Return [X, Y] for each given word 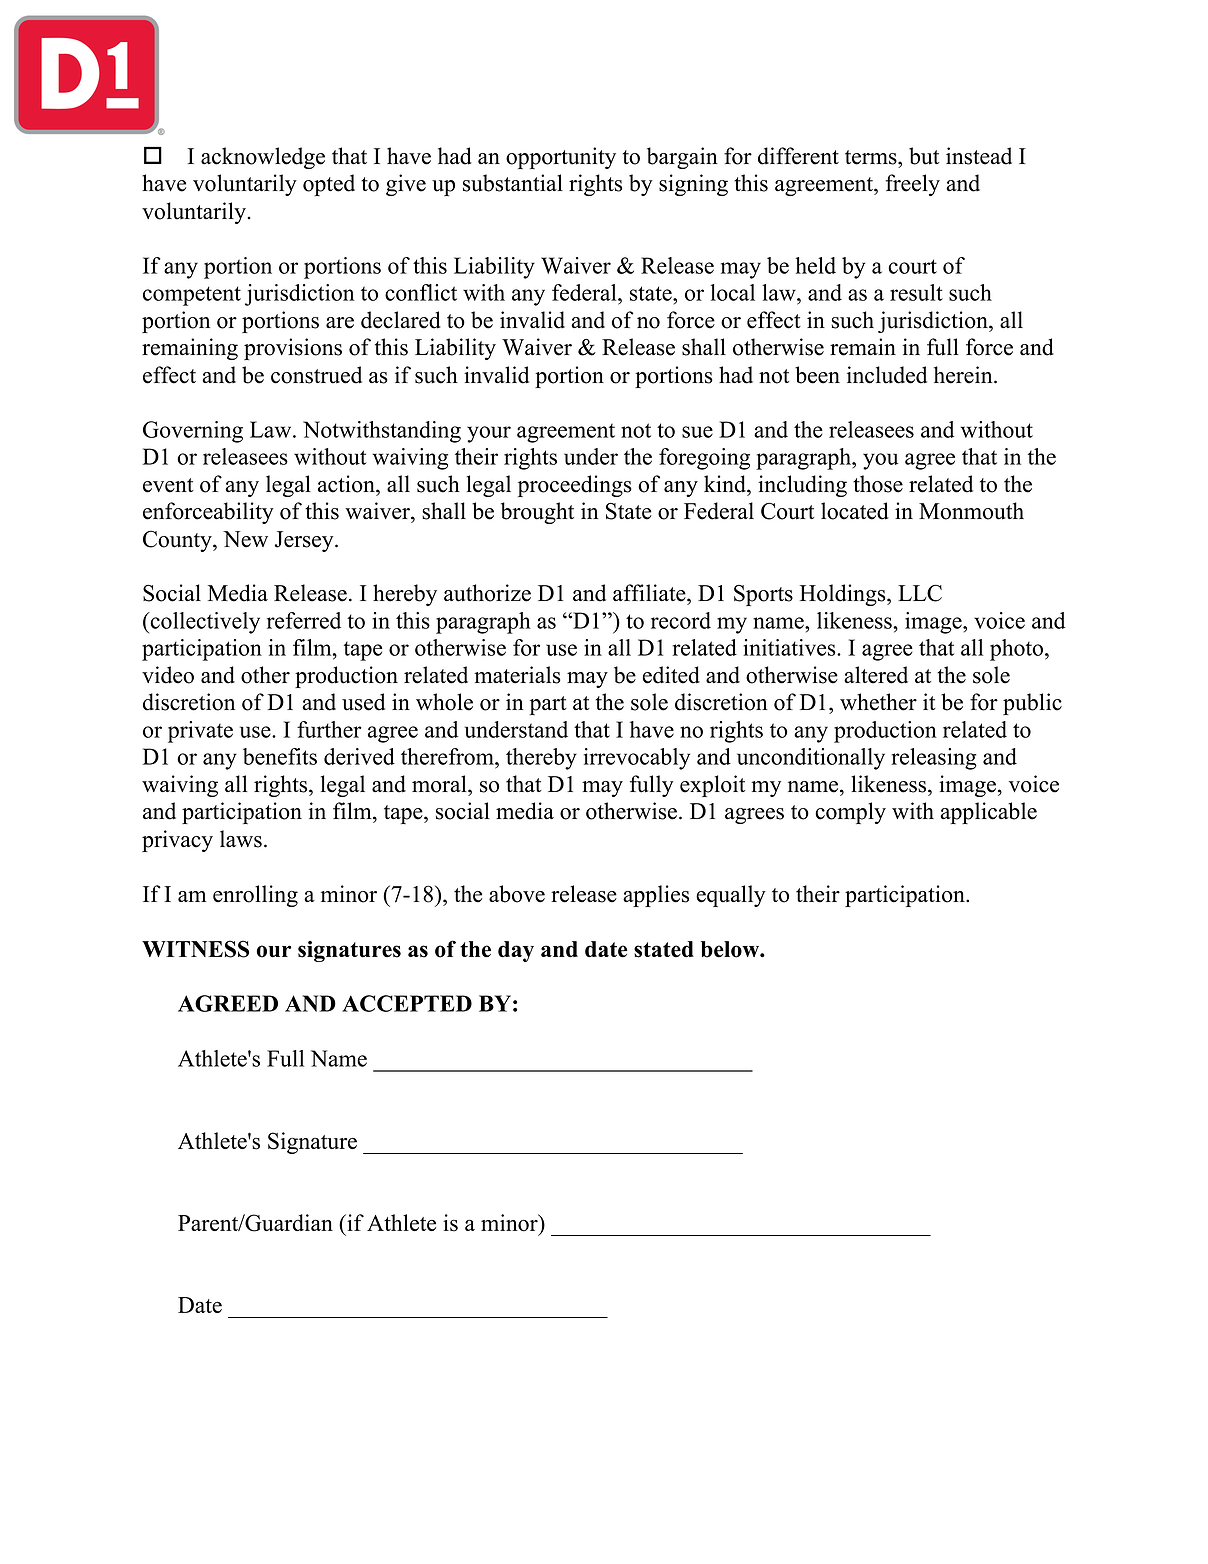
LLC [920, 593]
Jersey [305, 541]
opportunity [561, 158]
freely [913, 185]
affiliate [650, 593]
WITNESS [195, 949]
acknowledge [263, 158]
